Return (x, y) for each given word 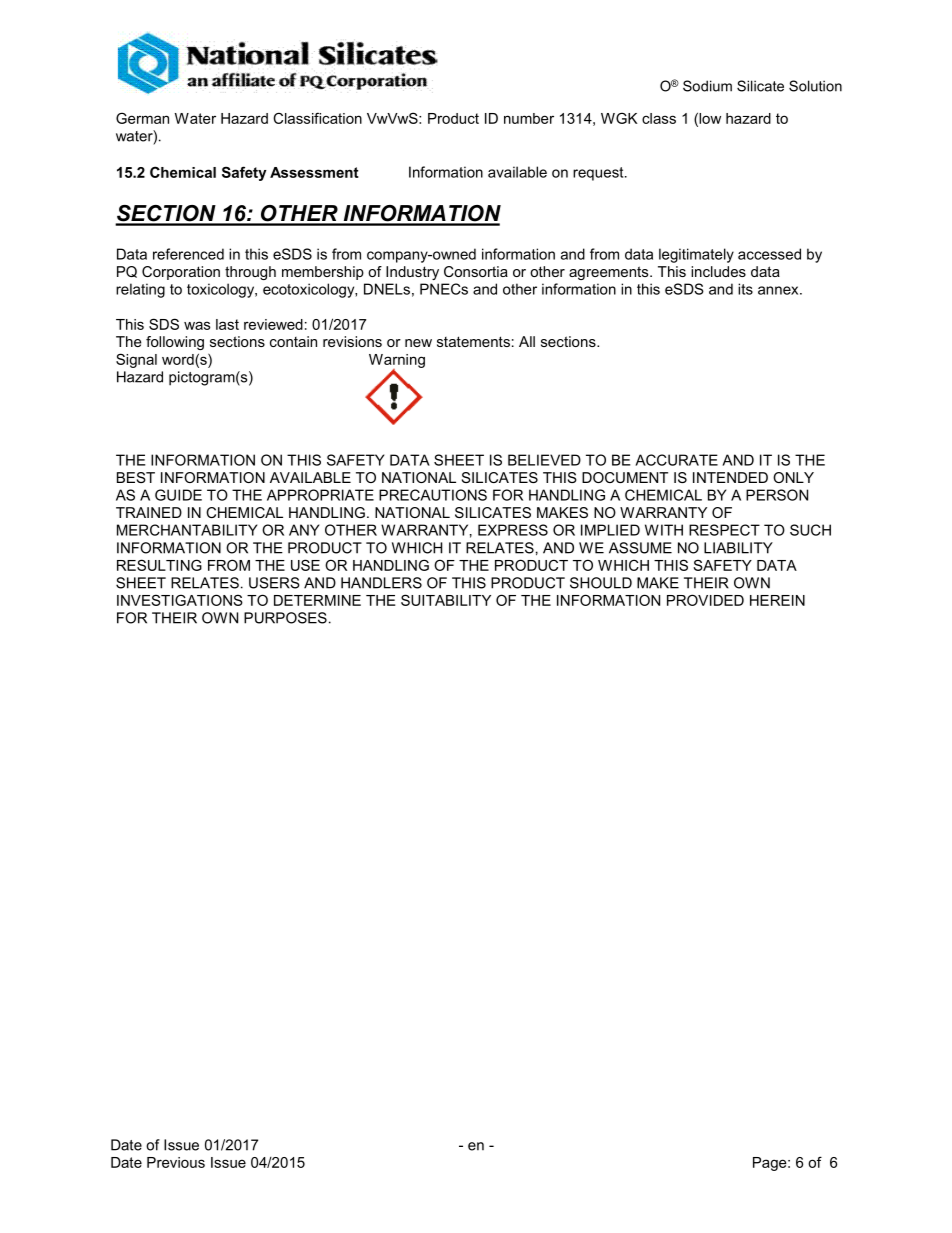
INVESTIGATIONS (180, 600)
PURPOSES (285, 618)
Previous (176, 1162)
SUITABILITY (446, 600)
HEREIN (777, 600)
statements (473, 341)
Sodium (707, 86)
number (529, 118)
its (745, 289)
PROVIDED (705, 600)
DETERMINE (317, 600)
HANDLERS (381, 583)
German (142, 118)
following (175, 343)
